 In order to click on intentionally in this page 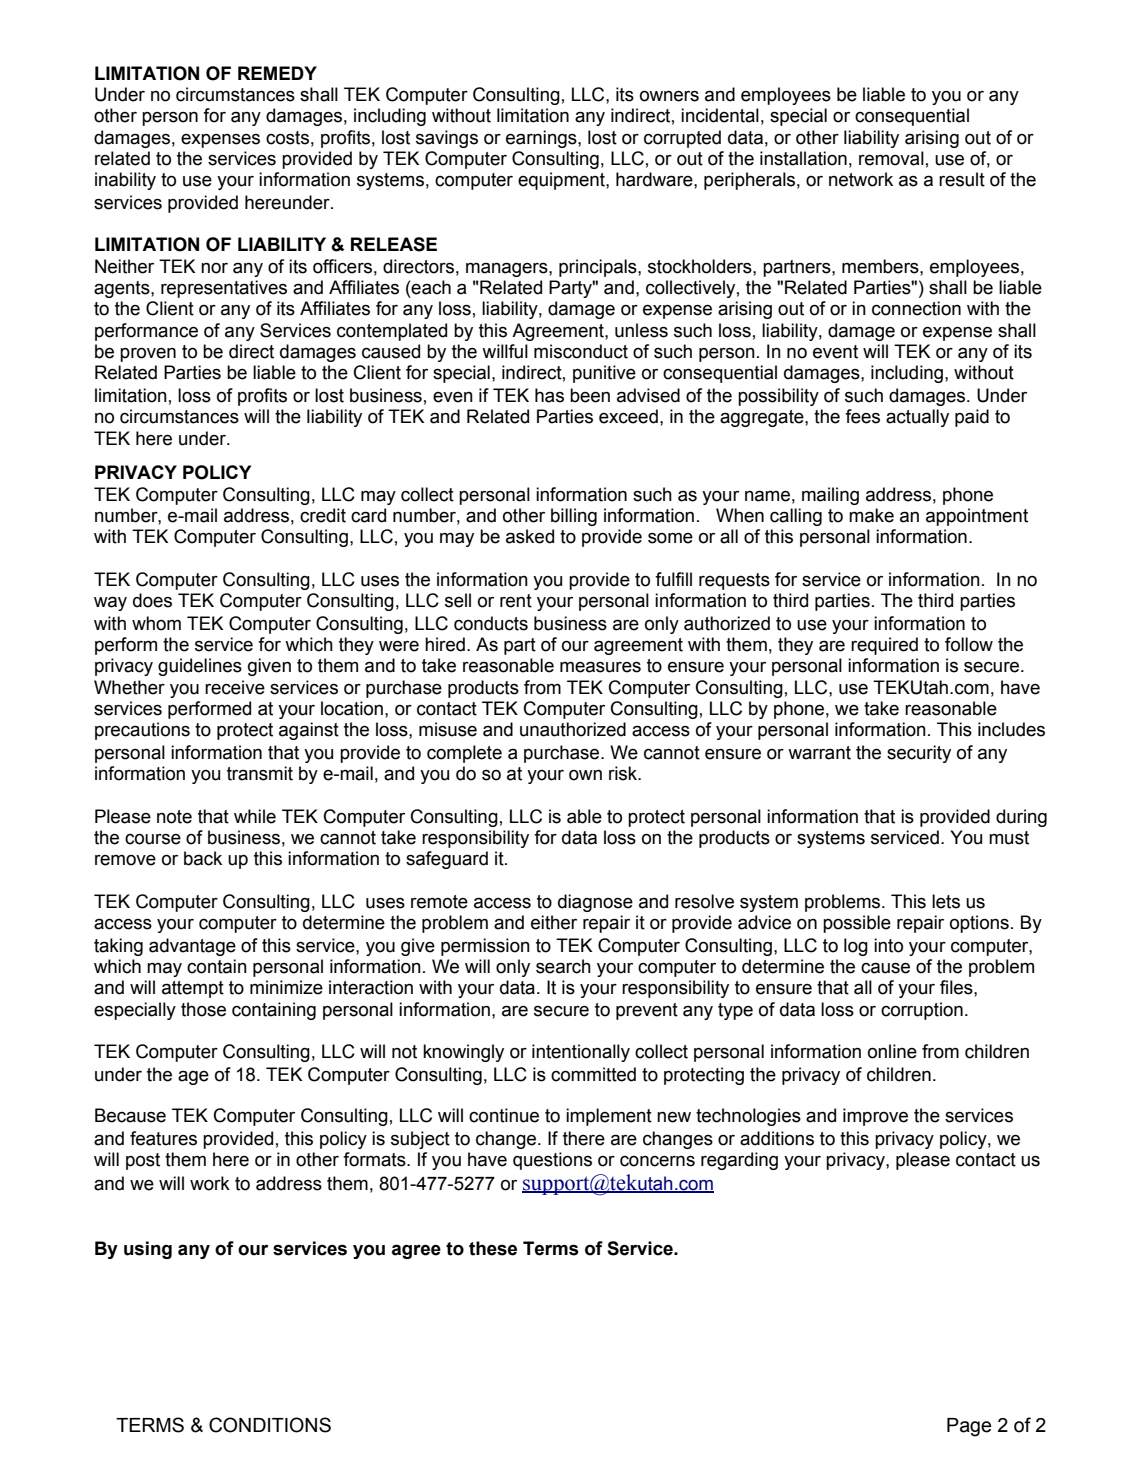, I will do `click(581, 1053)`.
